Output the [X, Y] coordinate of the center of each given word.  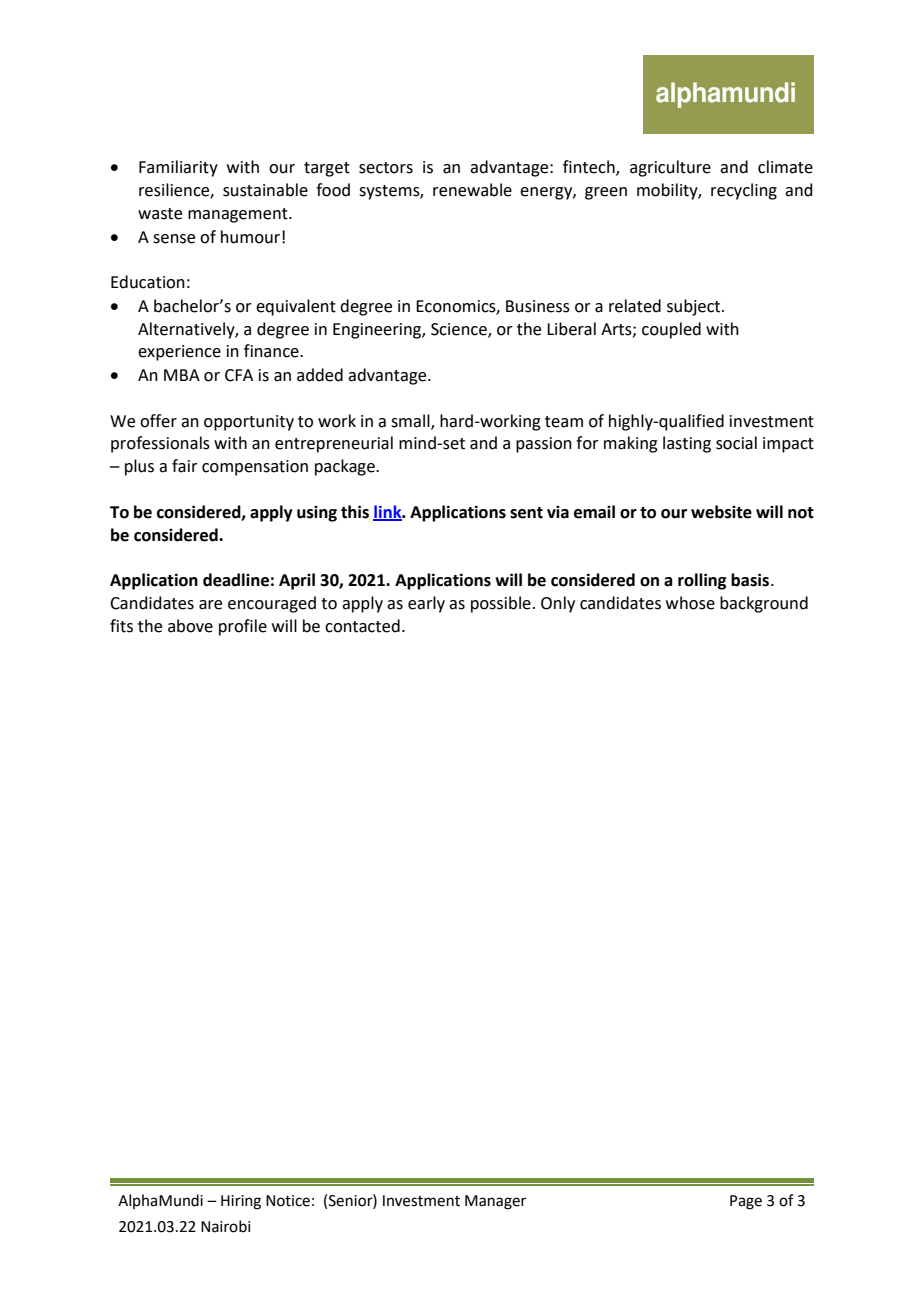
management [239, 215]
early [426, 604]
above [190, 626]
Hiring [241, 1202]
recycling [744, 191]
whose [690, 603]
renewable [472, 190]
